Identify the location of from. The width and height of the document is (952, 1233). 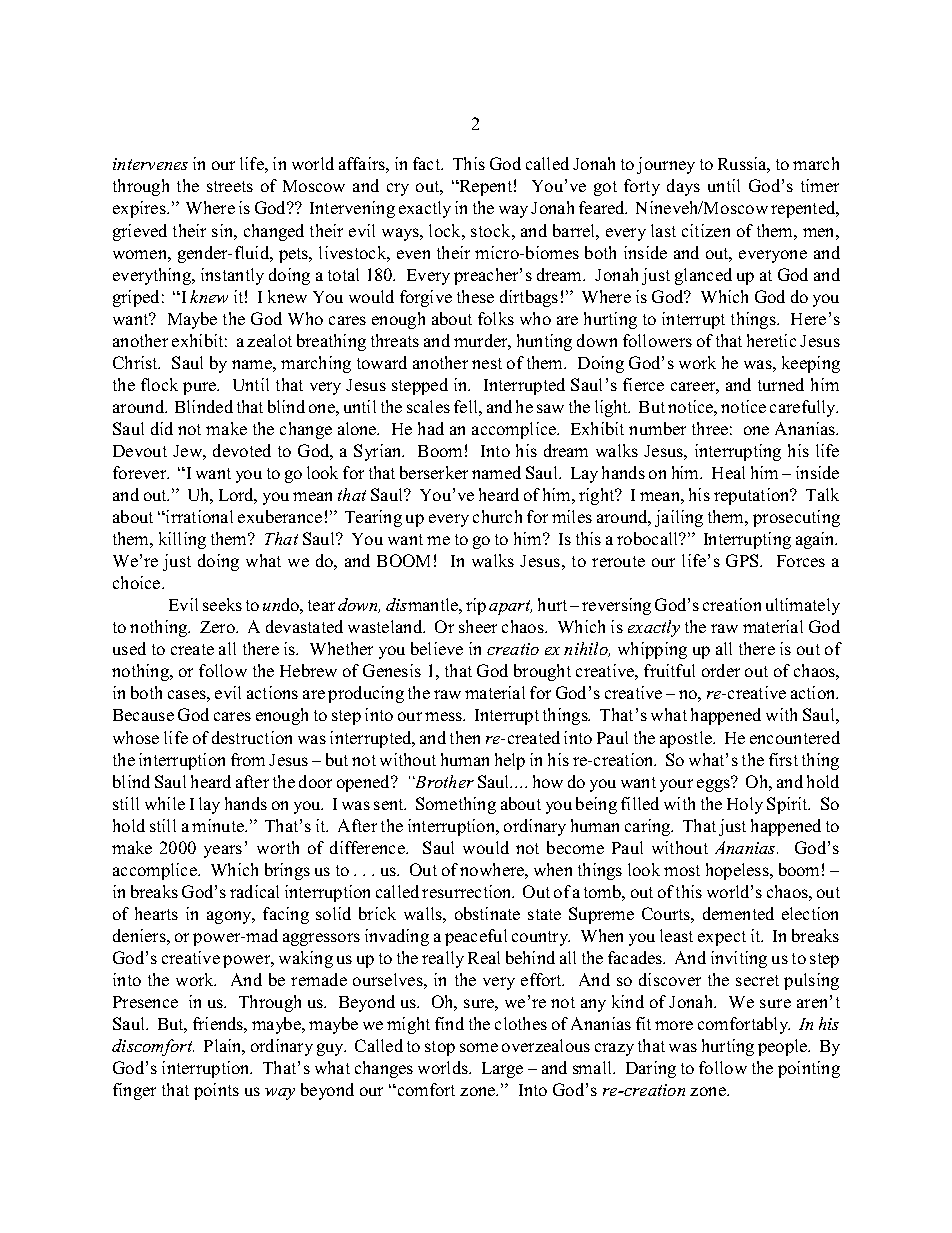
(248, 759).
